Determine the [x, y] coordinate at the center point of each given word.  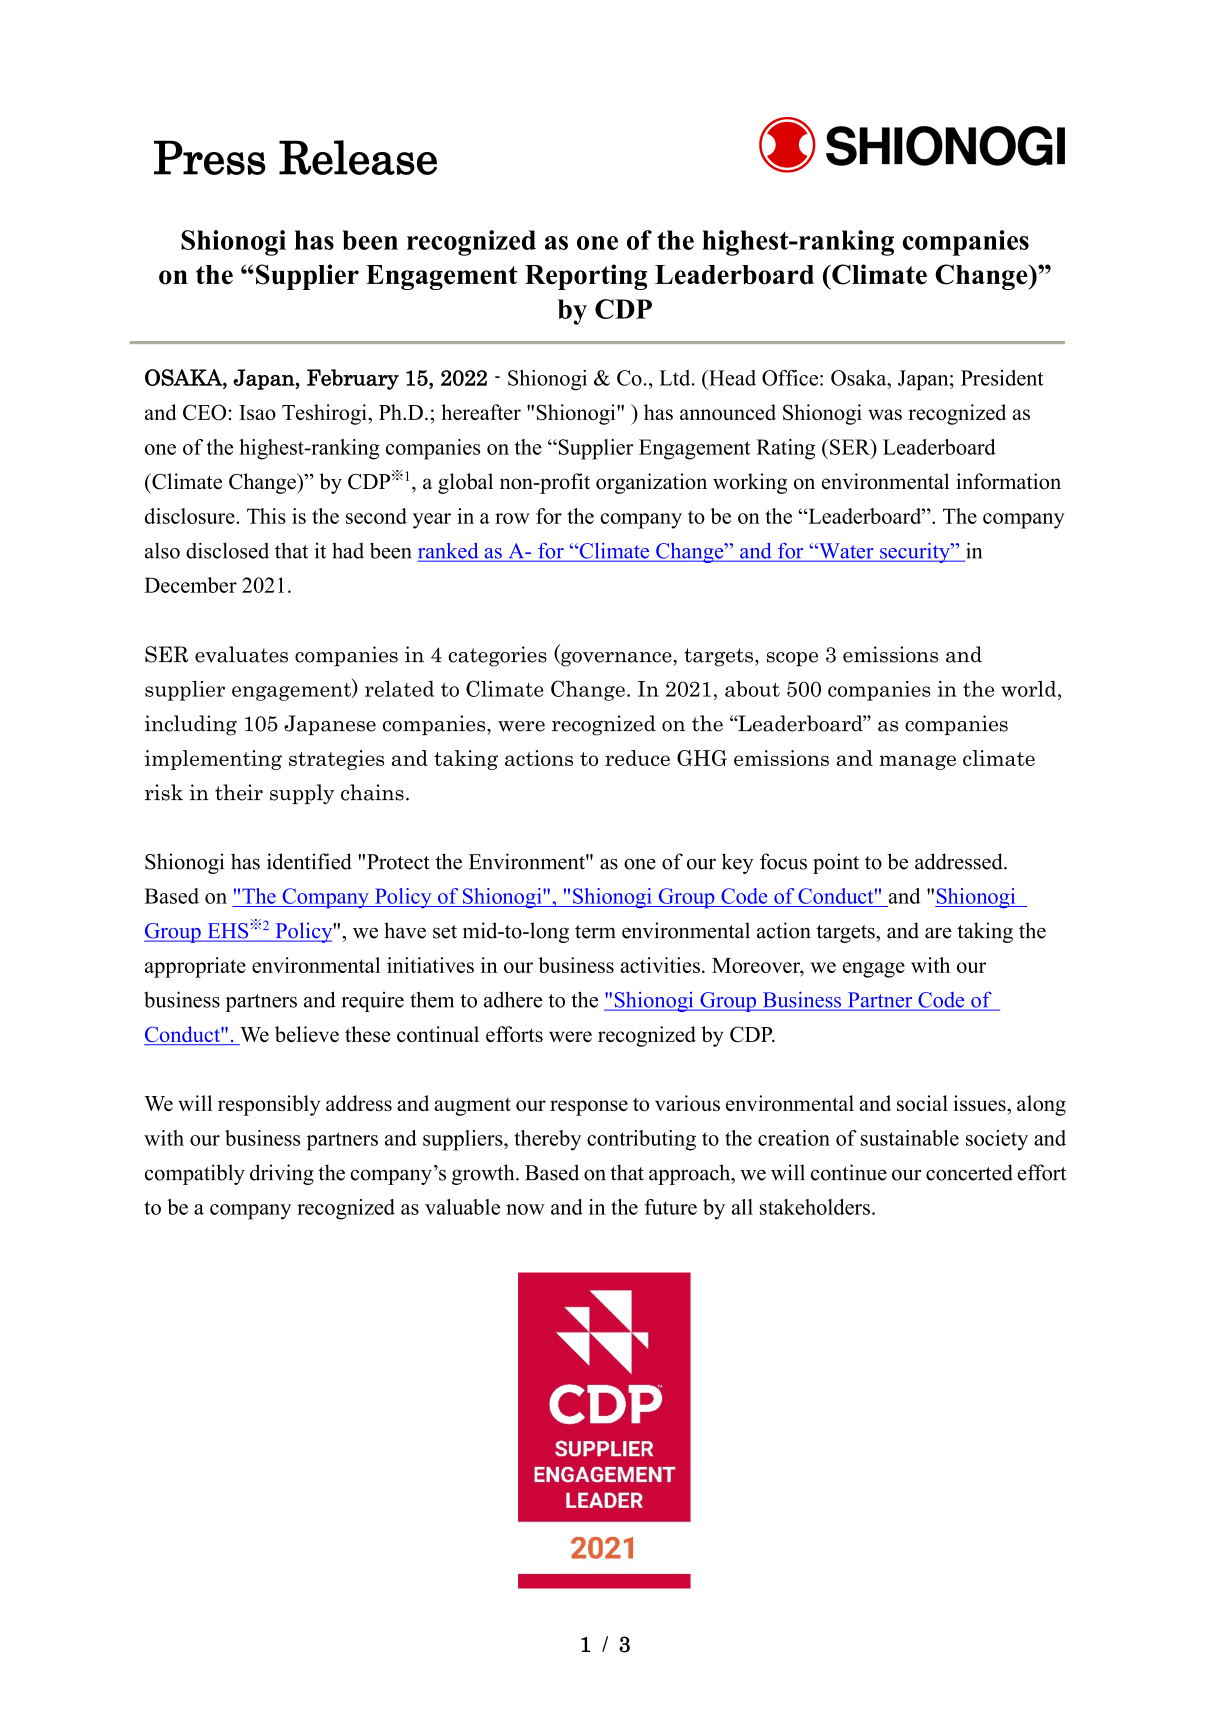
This [266, 516]
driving [282, 1174]
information [1008, 481]
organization [651, 483]
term [595, 932]
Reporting [586, 277]
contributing [641, 1140]
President [1002, 378]
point [836, 863]
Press [210, 157]
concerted [969, 1172]
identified [309, 861]
